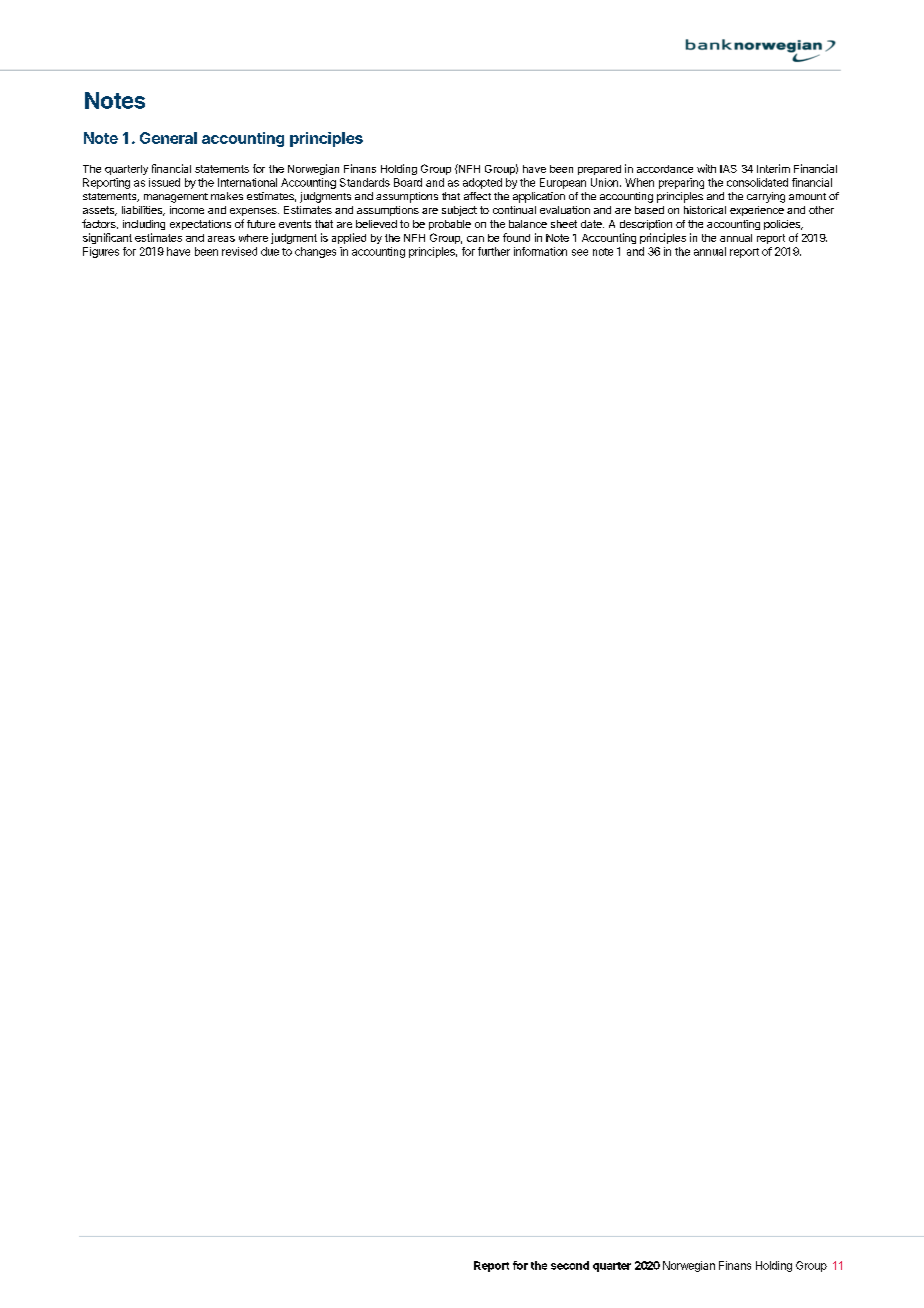  Describe the element at coordinates (570, 1265) in the screenshot. I see `second` at that location.
